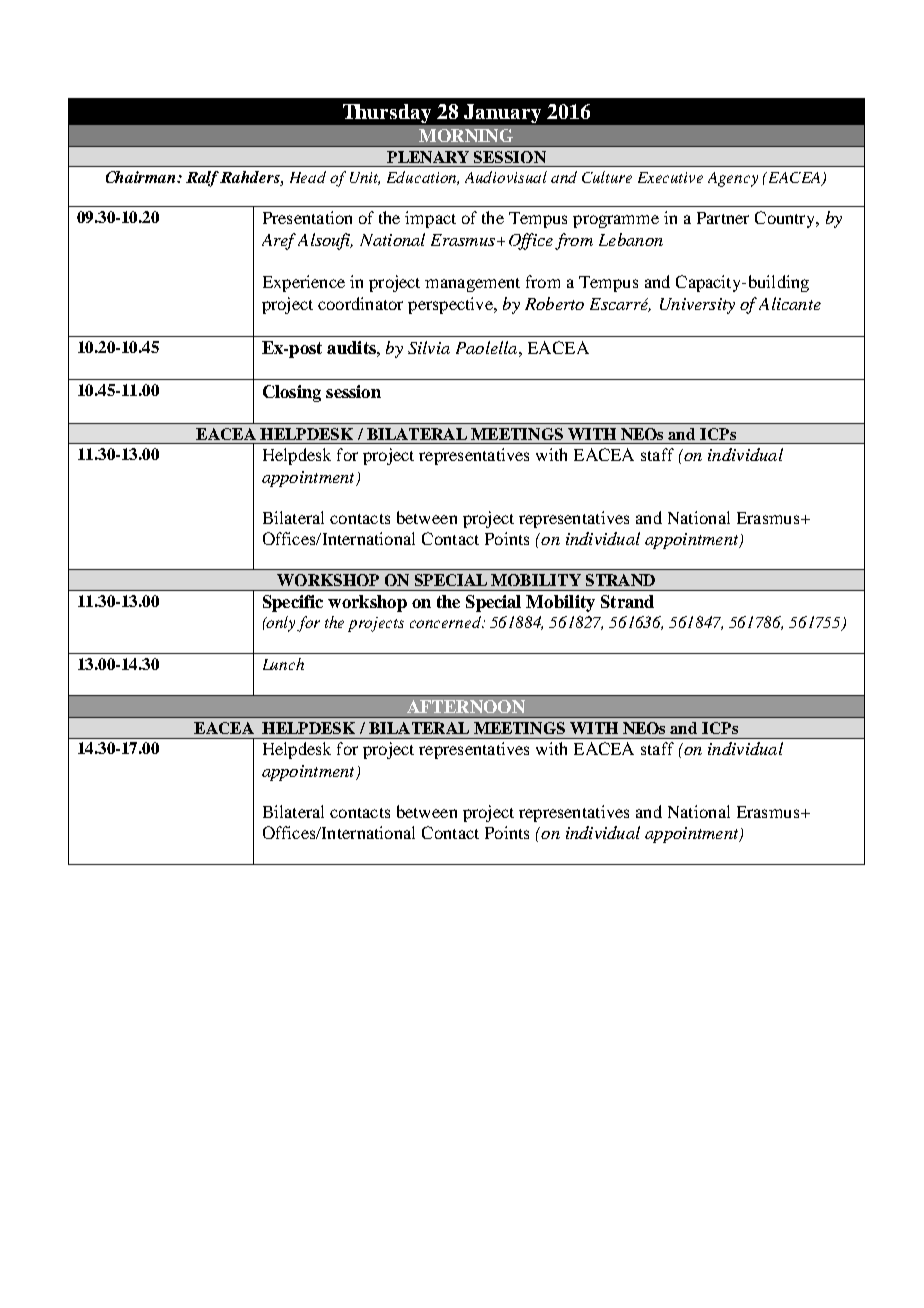 The height and width of the screenshot is (1308, 924). I want to click on University, so click(697, 306).
